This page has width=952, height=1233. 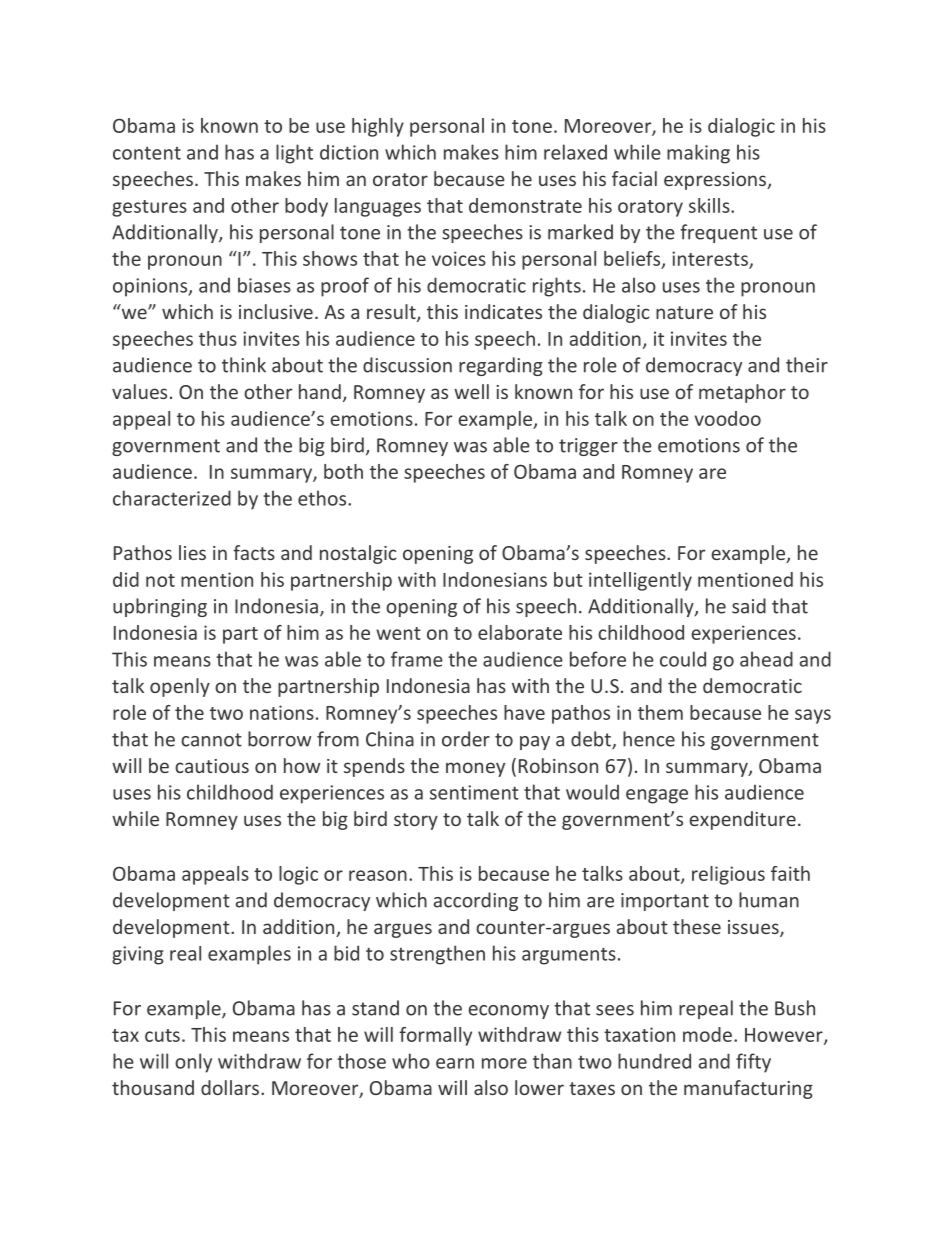 What do you see at coordinates (193, 1063) in the page?
I see `only` at bounding box center [193, 1063].
